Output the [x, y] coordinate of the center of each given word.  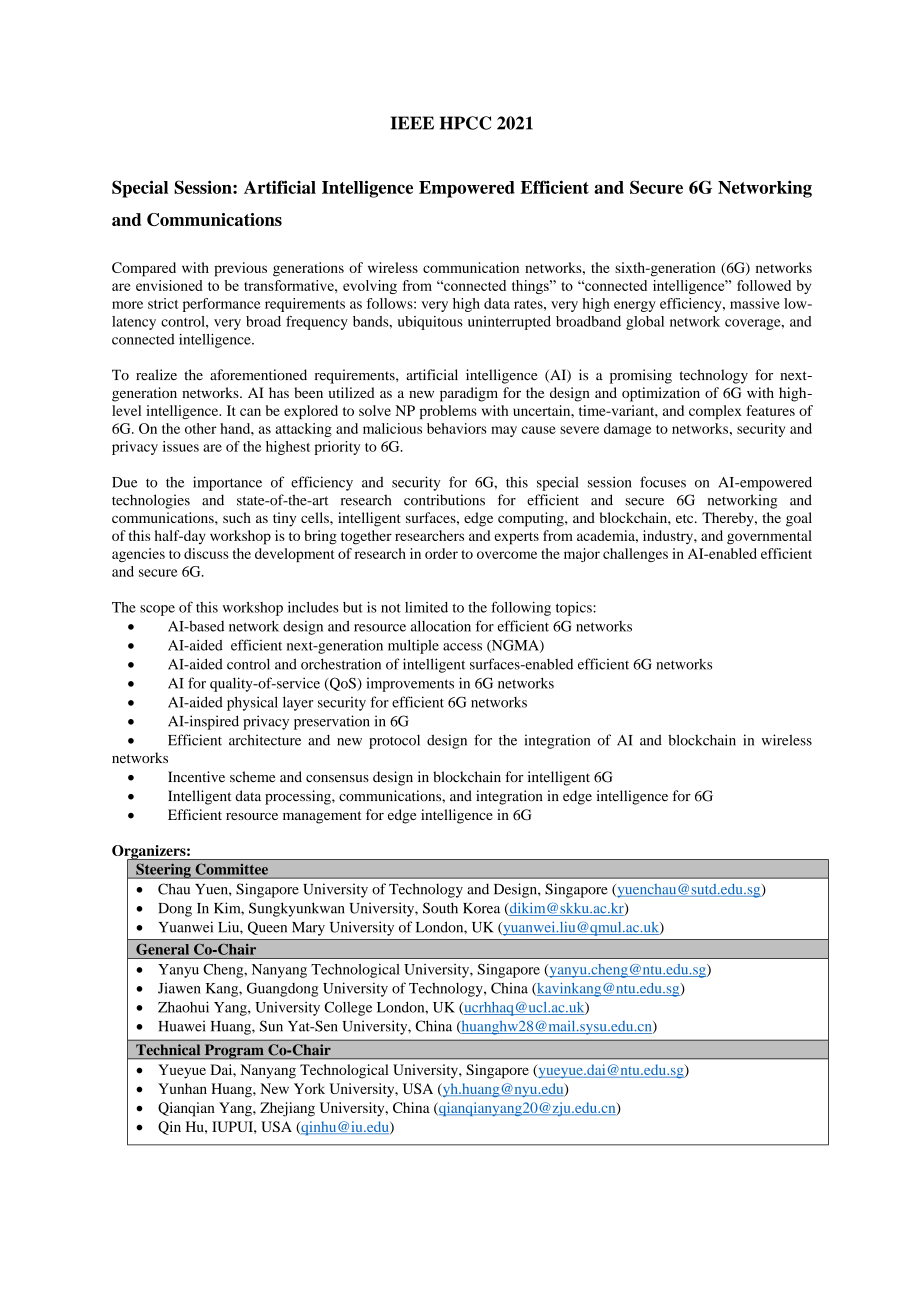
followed [764, 285]
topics [575, 609]
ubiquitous [430, 323]
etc [686, 518]
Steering [163, 871]
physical [252, 703]
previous [240, 269]
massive [755, 303]
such [237, 517]
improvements [410, 685]
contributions [444, 500]
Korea [481, 908]
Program [234, 1051]
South [440, 908]
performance [222, 305]
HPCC [465, 123]
